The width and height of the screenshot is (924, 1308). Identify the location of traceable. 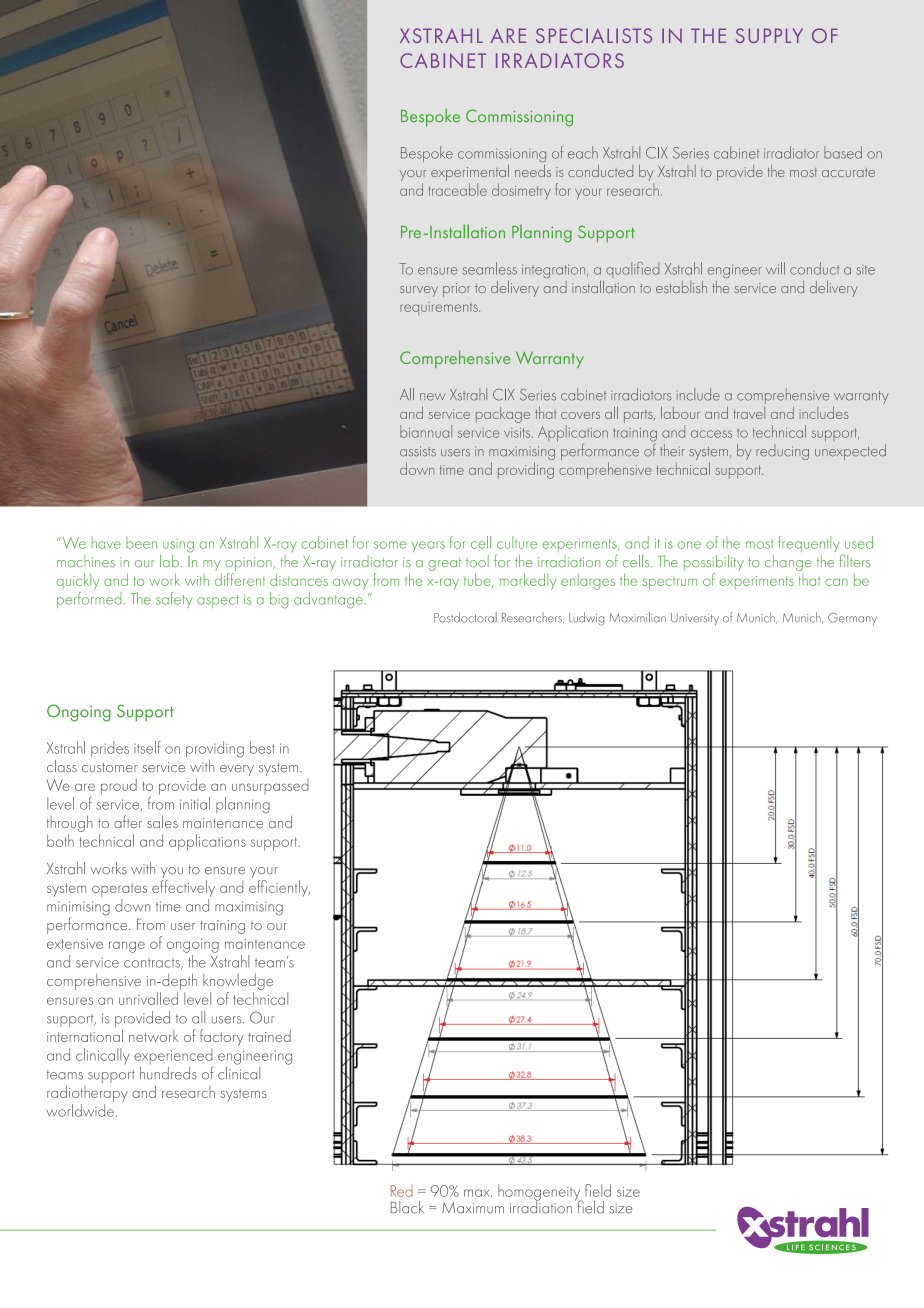
(458, 189).
